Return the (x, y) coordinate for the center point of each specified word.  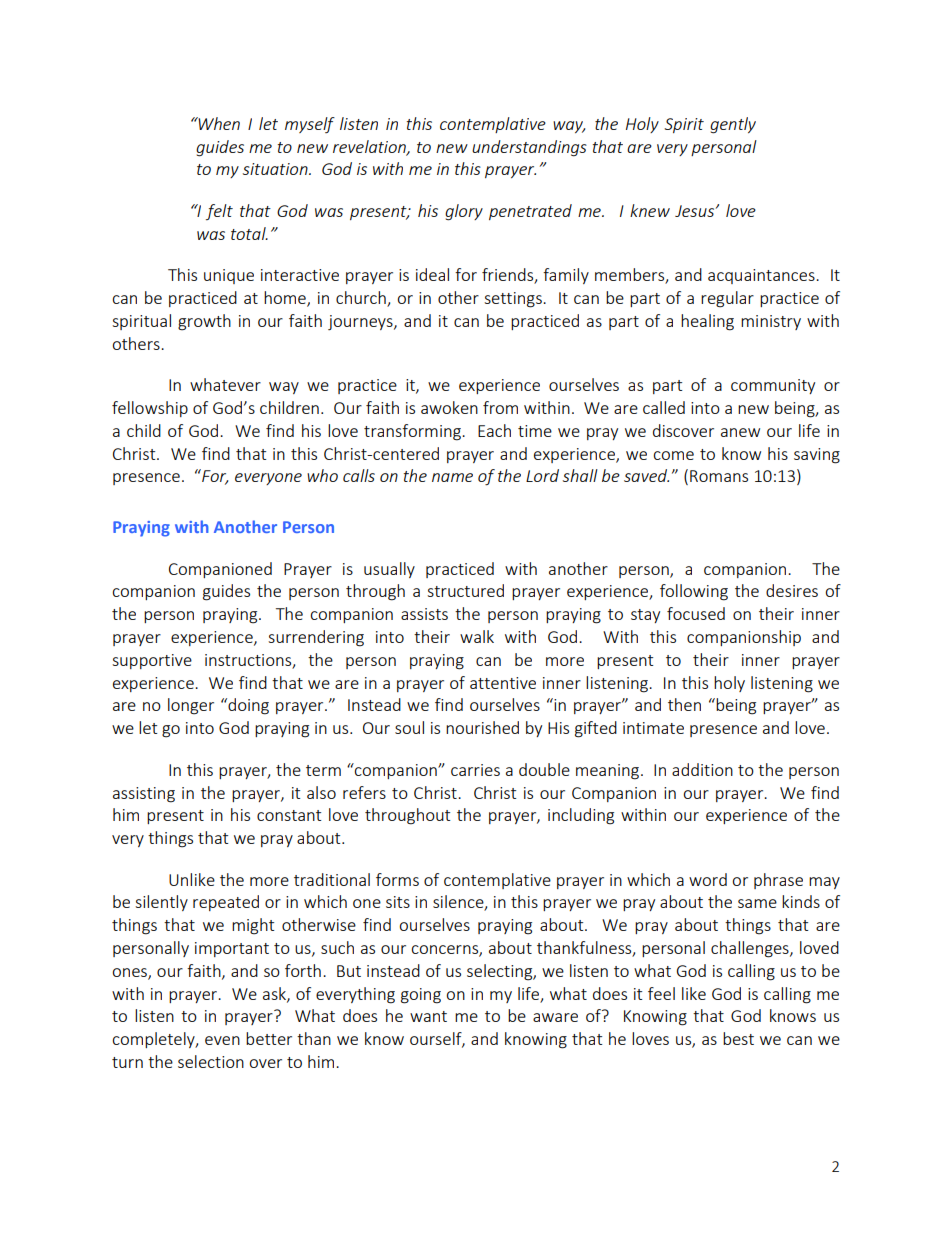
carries (475, 770)
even (222, 1040)
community (773, 386)
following (694, 592)
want (428, 1016)
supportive (152, 661)
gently (733, 125)
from (500, 407)
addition (702, 769)
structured (465, 590)
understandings (529, 148)
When (218, 123)
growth (204, 322)
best (738, 1038)
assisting (144, 795)
